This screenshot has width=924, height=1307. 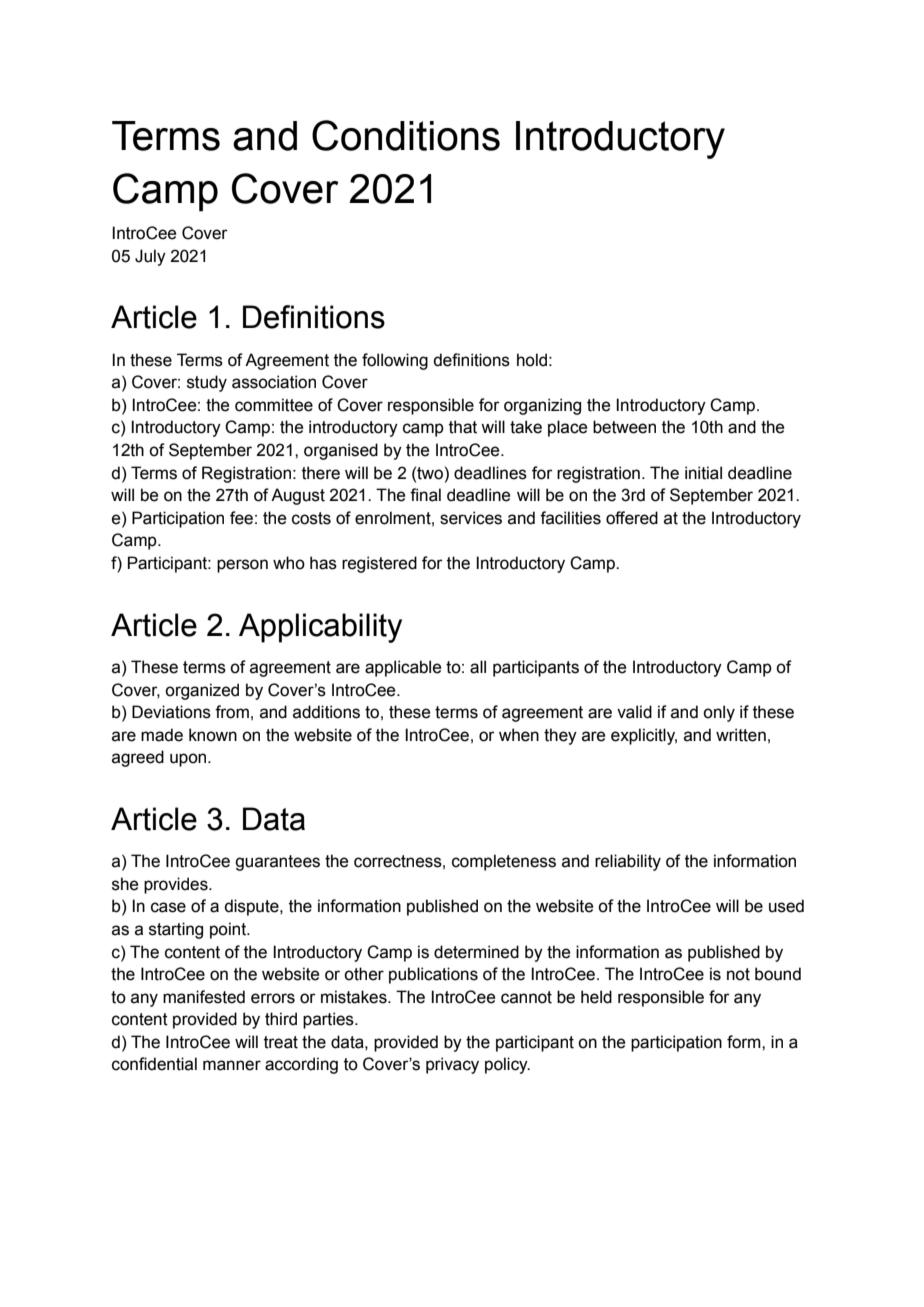 I want to click on bound, so click(x=778, y=974).
